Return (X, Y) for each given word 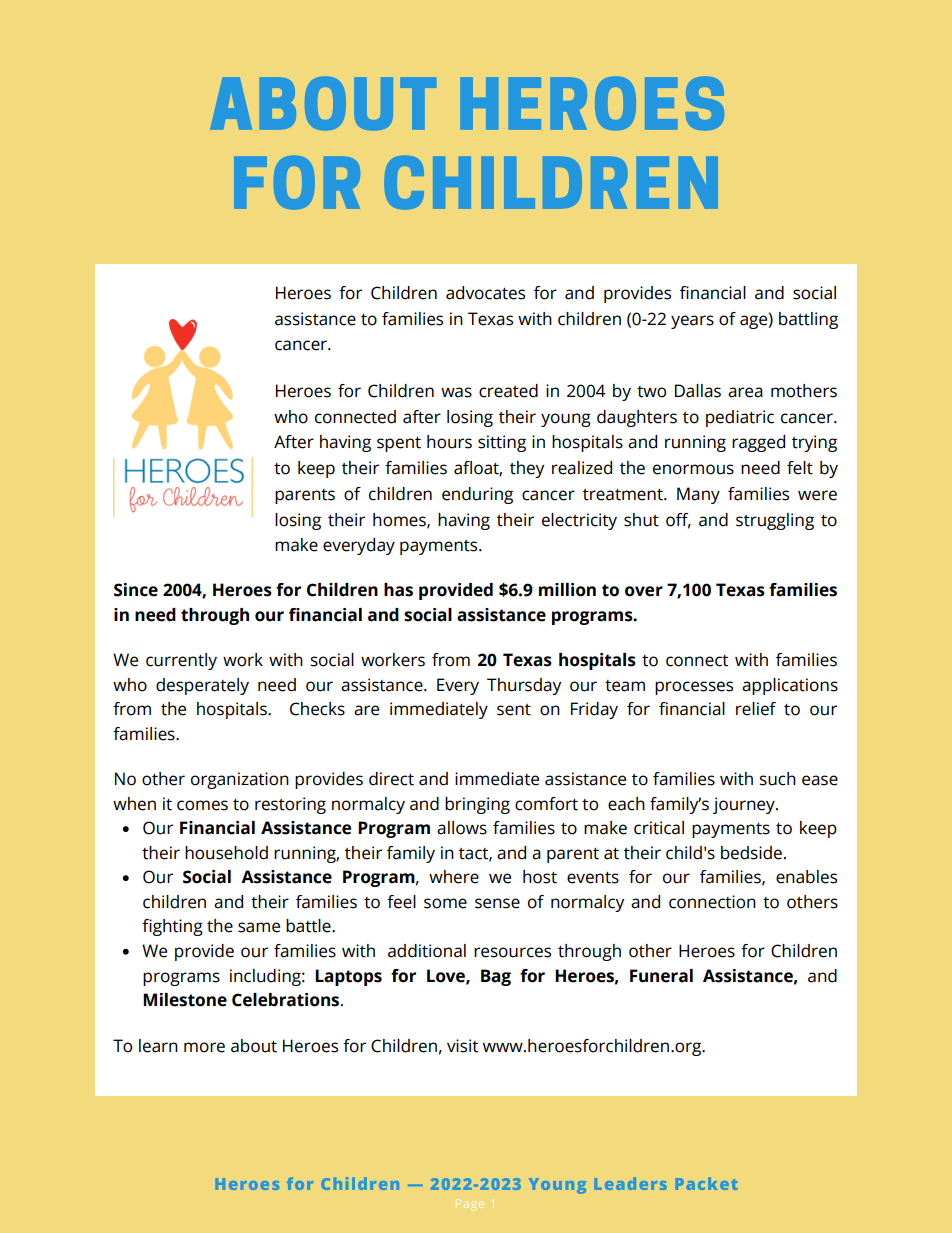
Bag (496, 977)
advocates (485, 293)
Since (136, 590)
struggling (775, 521)
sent (514, 710)
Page (470, 1203)
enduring (477, 495)
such (778, 779)
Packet (707, 1183)
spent (399, 444)
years (692, 322)
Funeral (661, 976)
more (204, 1047)
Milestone (185, 1000)
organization (240, 780)
